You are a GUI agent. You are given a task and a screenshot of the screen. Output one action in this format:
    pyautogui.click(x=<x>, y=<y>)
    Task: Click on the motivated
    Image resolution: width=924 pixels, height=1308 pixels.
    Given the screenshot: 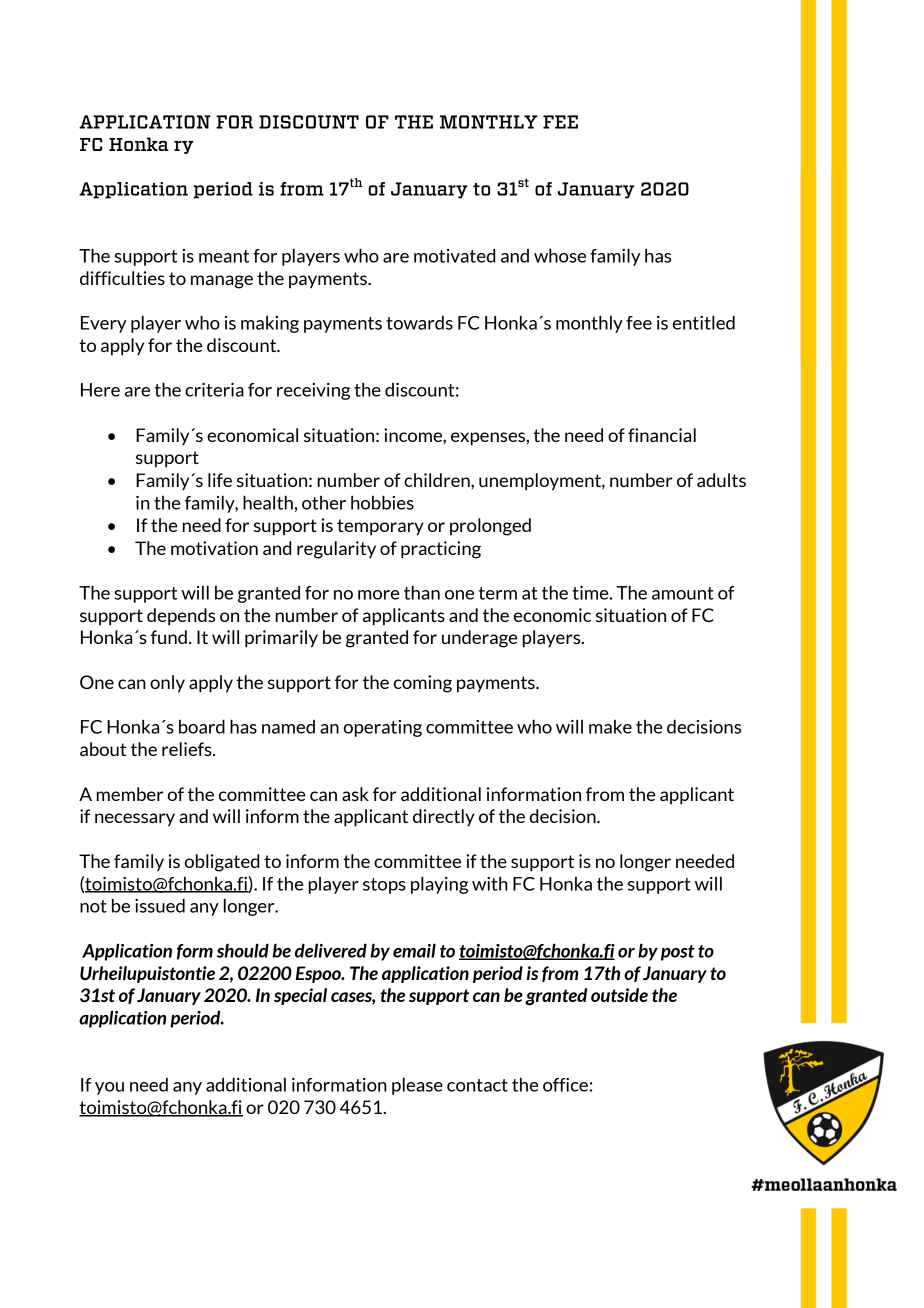 What is the action you would take?
    pyautogui.click(x=454, y=255)
